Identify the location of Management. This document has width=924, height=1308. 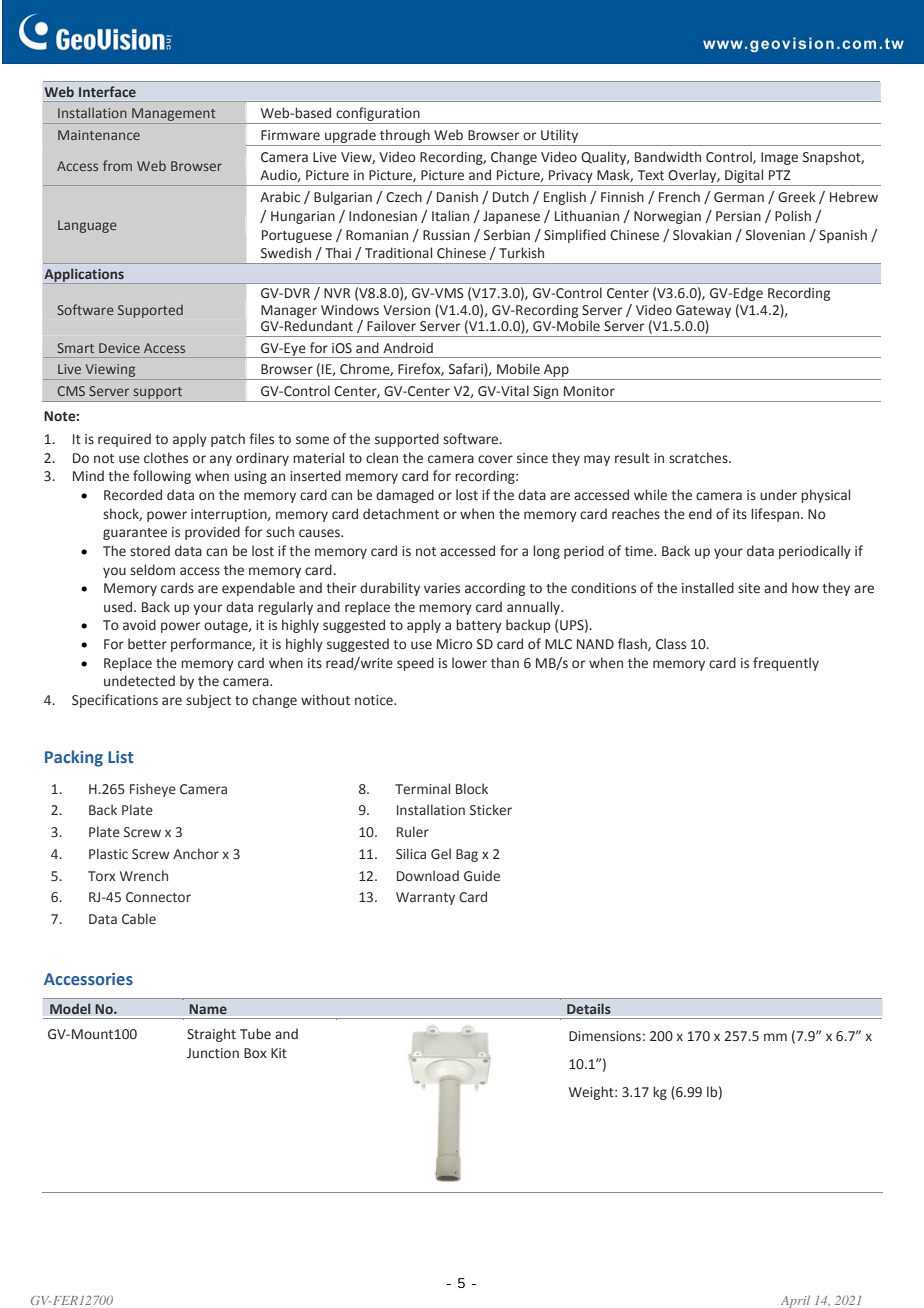
(174, 116).
